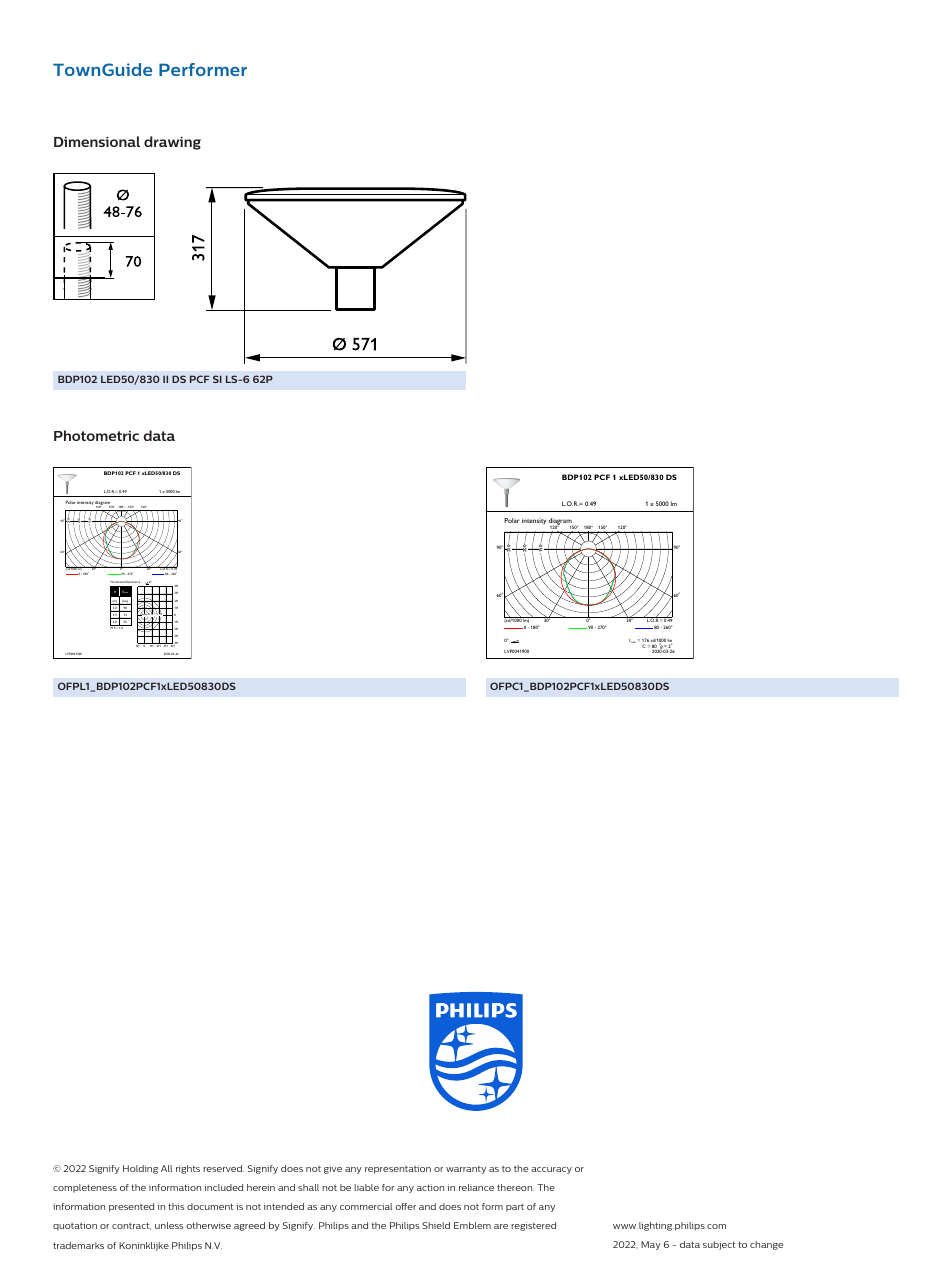 The height and width of the page is (1265, 952). I want to click on Dimensional, so click(97, 141).
